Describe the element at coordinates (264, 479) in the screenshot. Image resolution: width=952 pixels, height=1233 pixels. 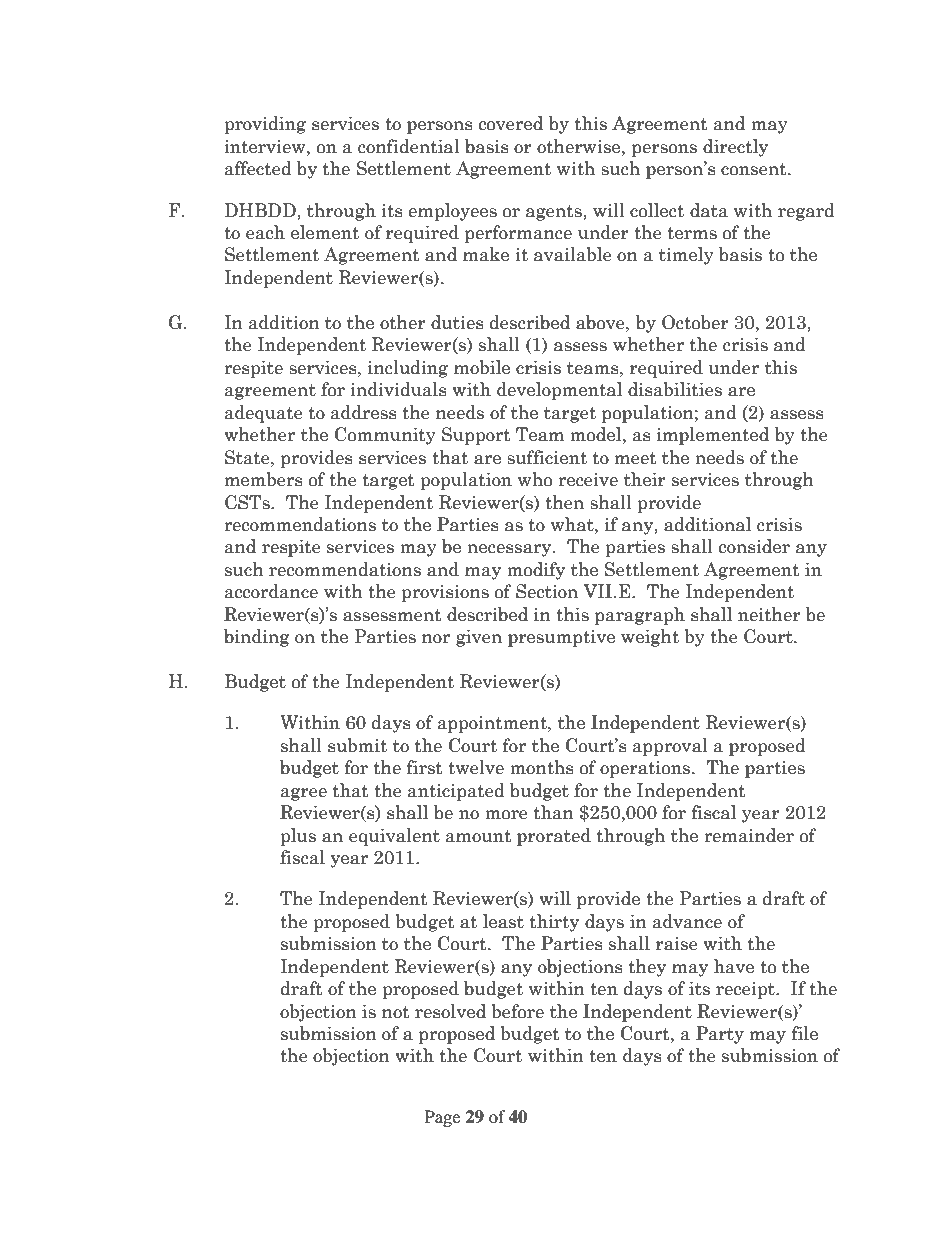
I see `members` at that location.
